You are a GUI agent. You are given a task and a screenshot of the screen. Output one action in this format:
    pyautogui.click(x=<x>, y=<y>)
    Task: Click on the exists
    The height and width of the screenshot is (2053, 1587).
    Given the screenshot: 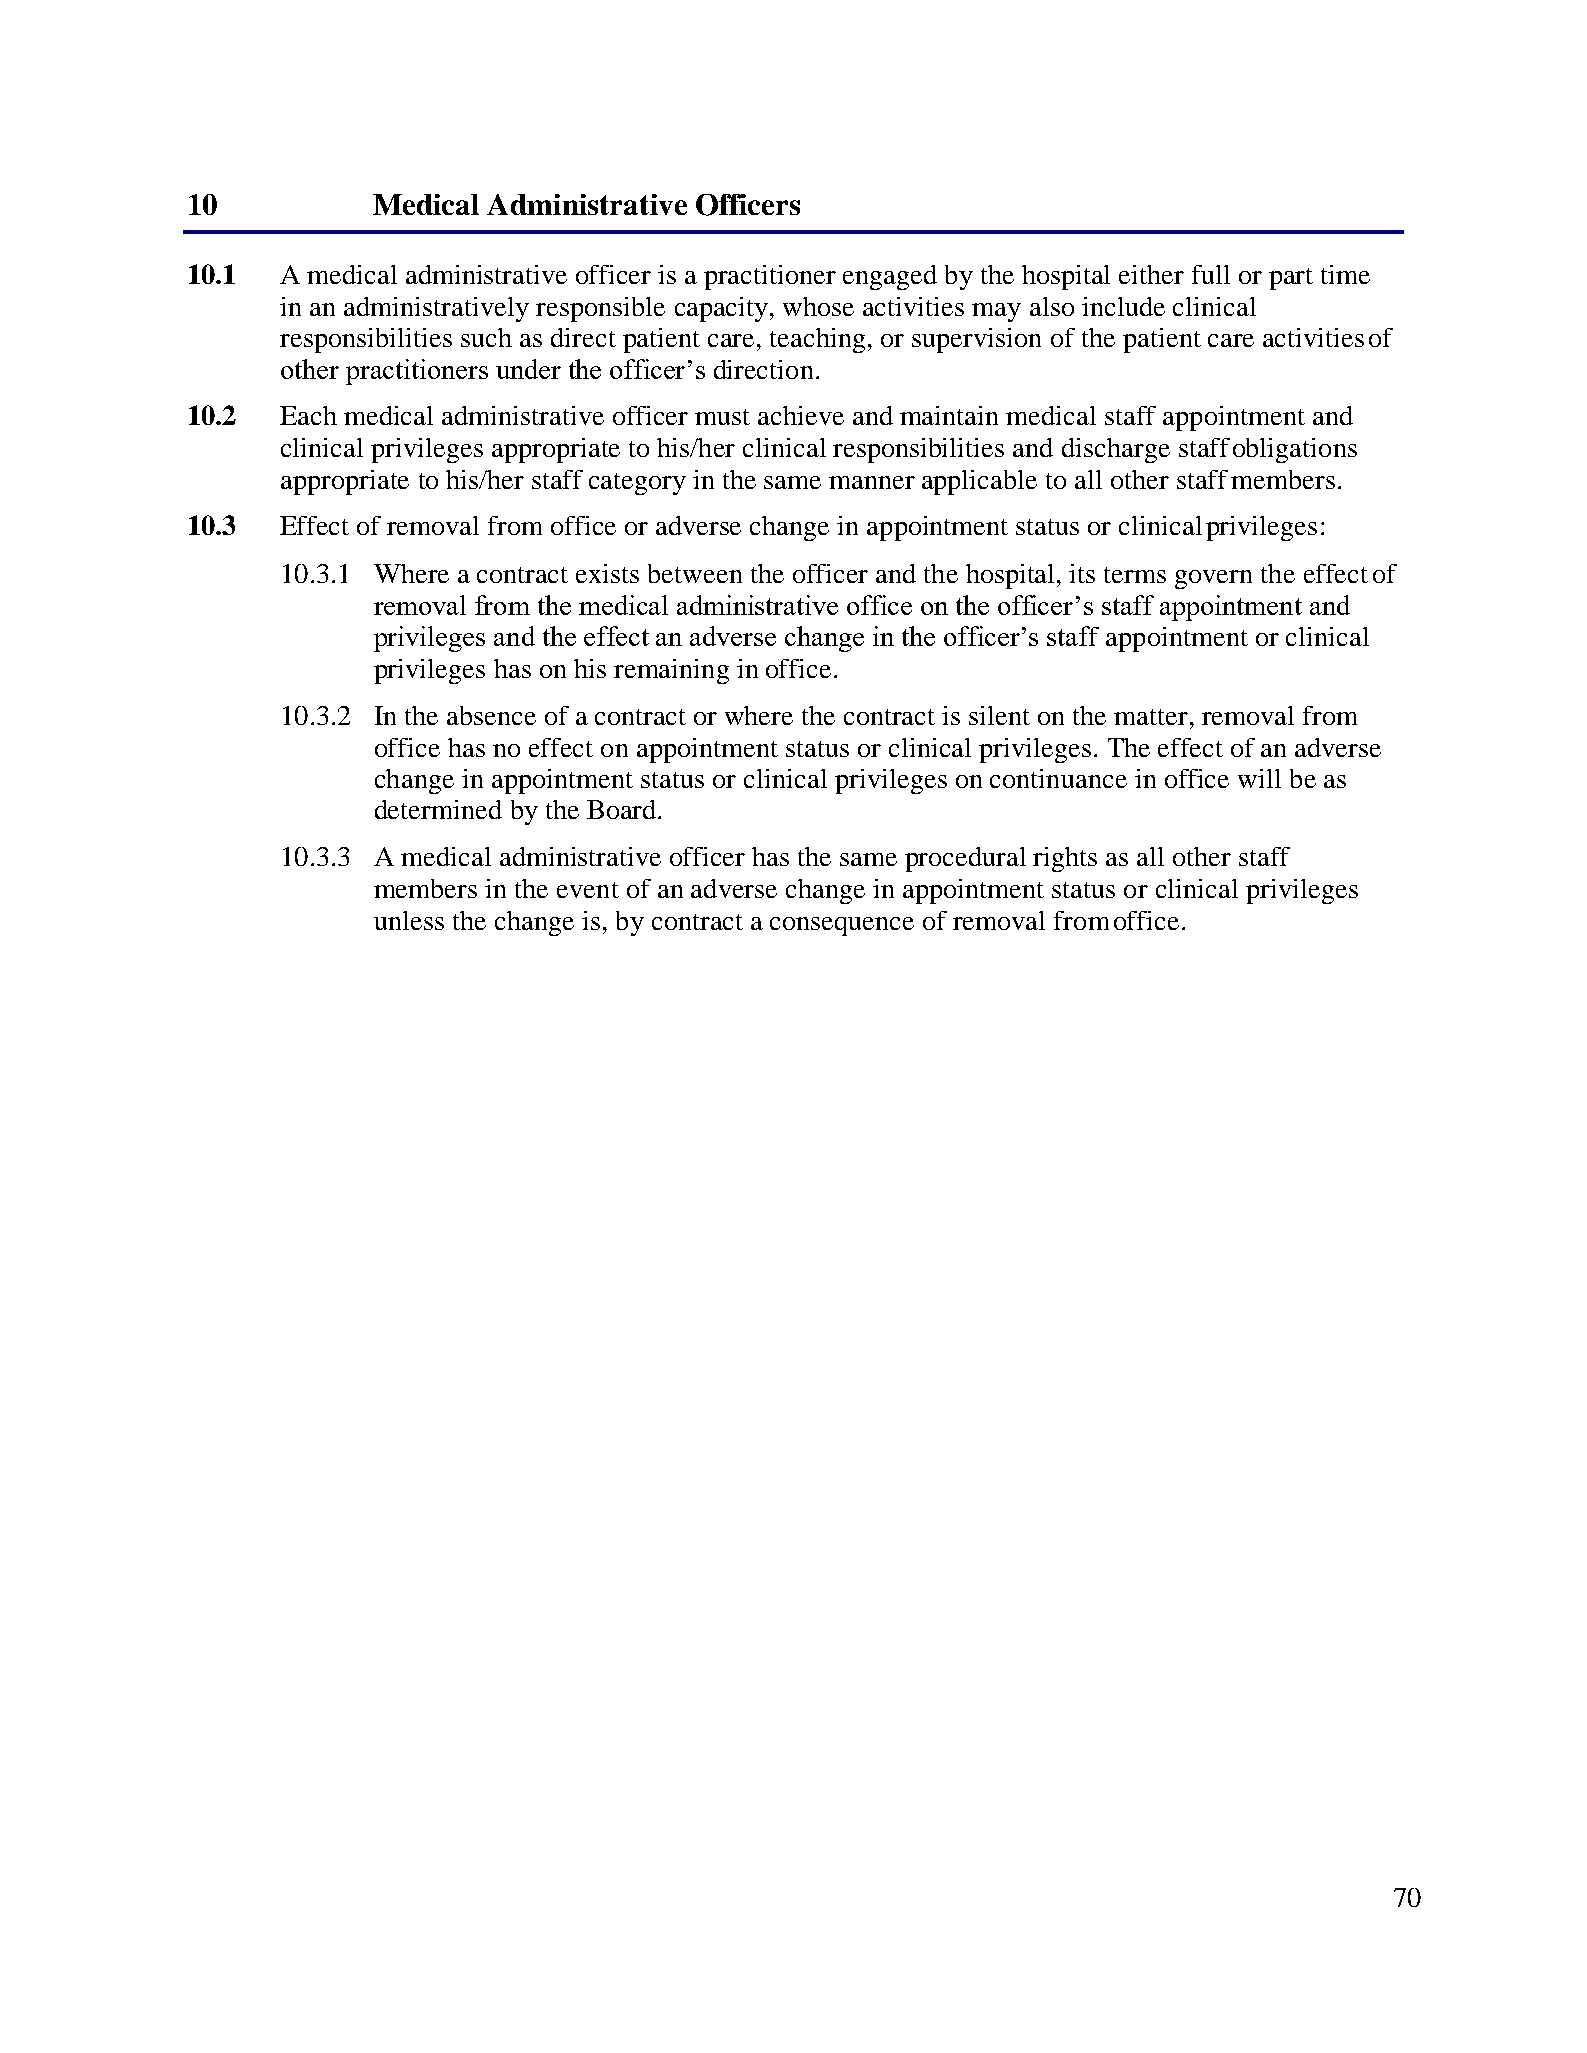 What is the action you would take?
    pyautogui.click(x=607, y=573)
